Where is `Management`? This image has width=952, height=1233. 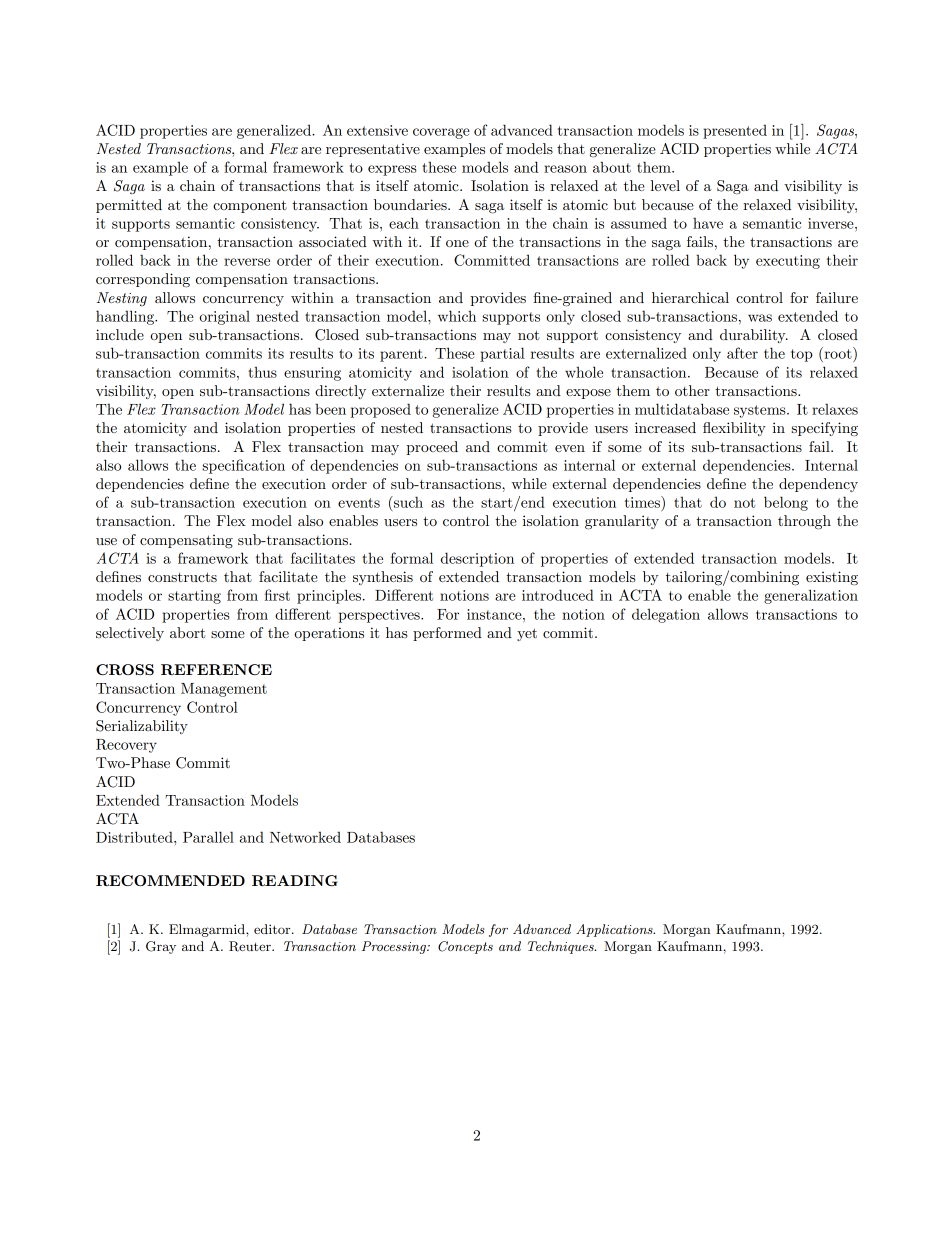
Management is located at coordinates (224, 690).
